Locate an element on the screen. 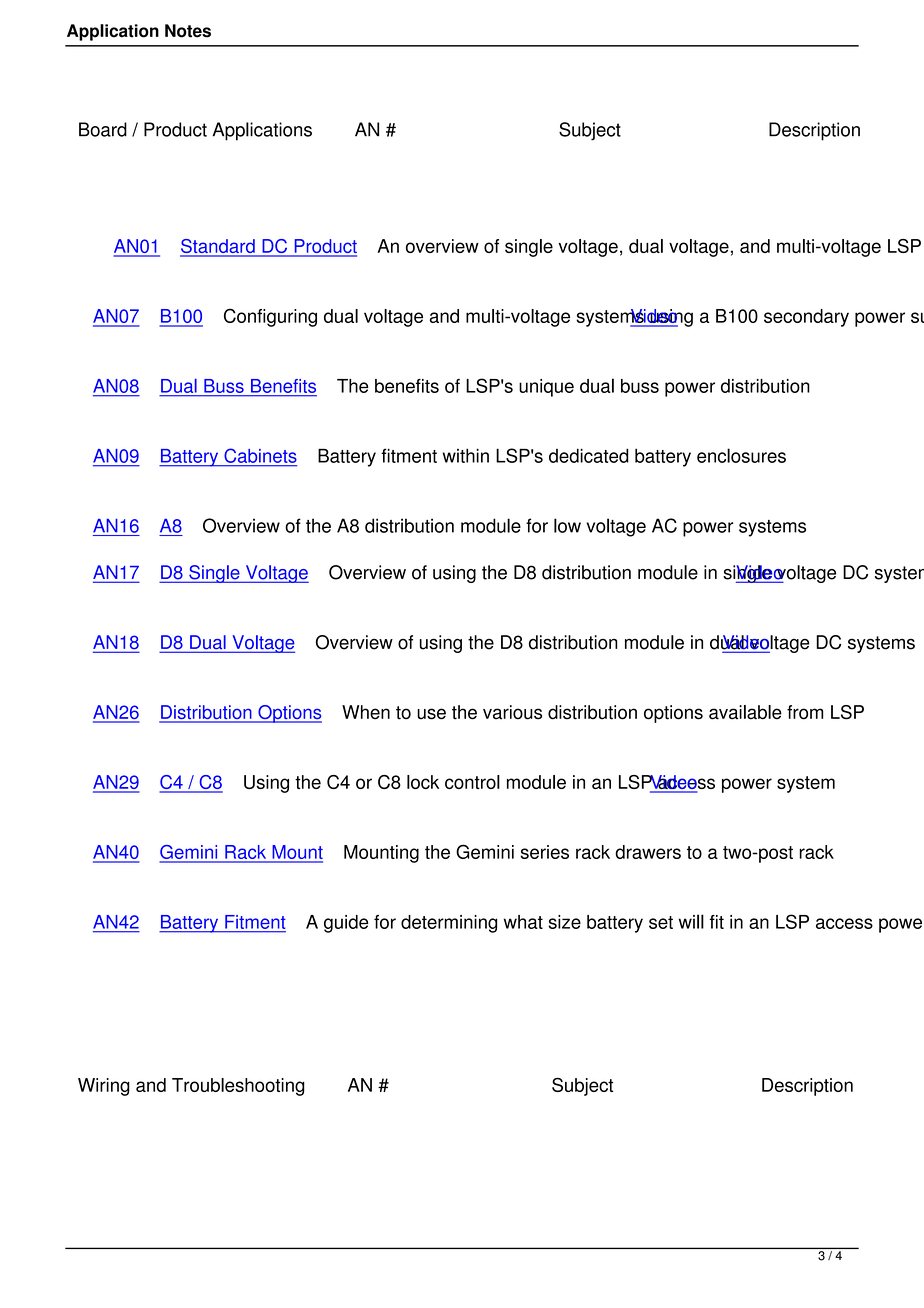 The width and height of the screenshot is (924, 1308). determining is located at coordinates (449, 924).
